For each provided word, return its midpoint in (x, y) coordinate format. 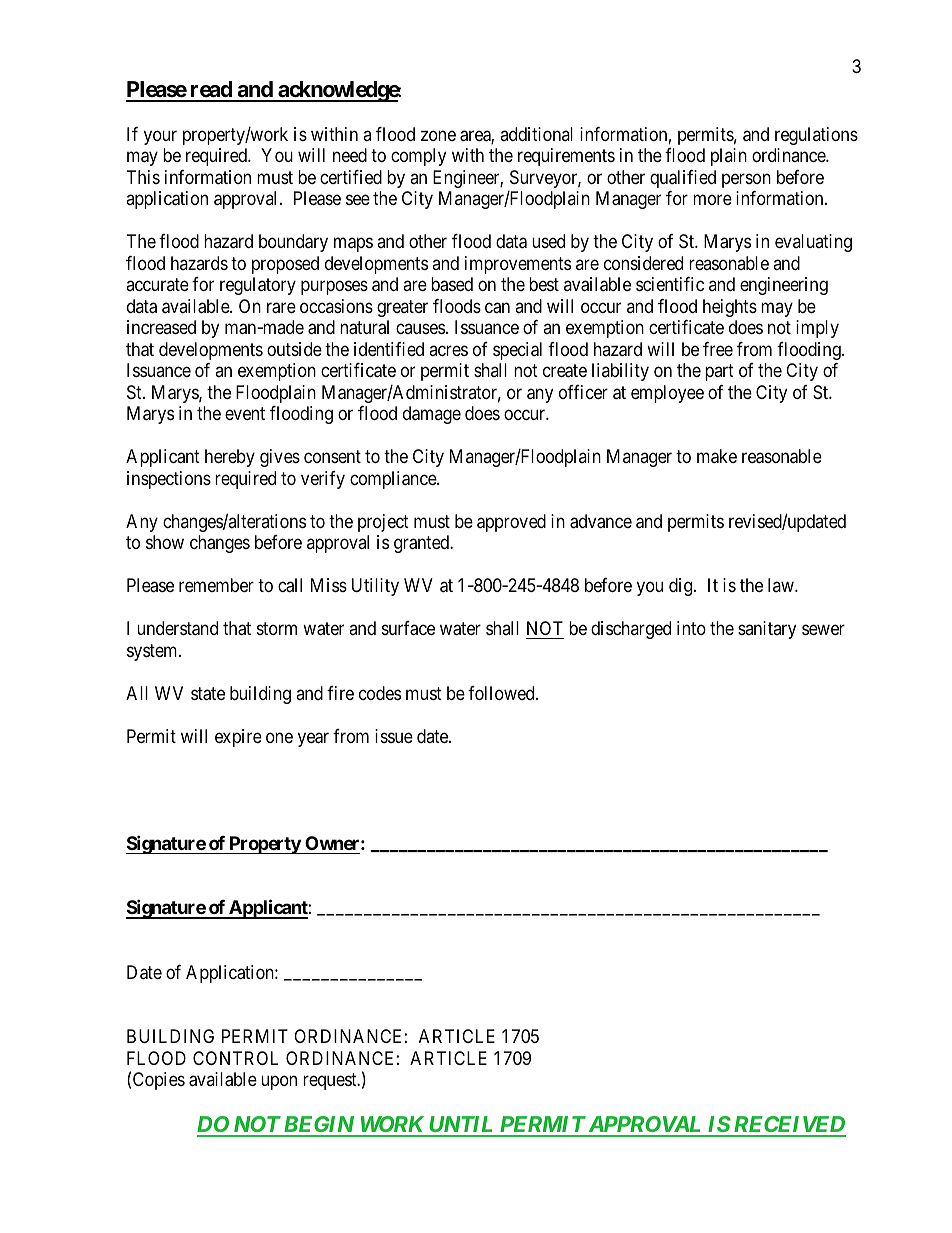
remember (216, 585)
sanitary (767, 630)
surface (408, 628)
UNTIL (462, 1126)
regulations (816, 136)
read (211, 91)
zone (438, 135)
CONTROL (235, 1058)
